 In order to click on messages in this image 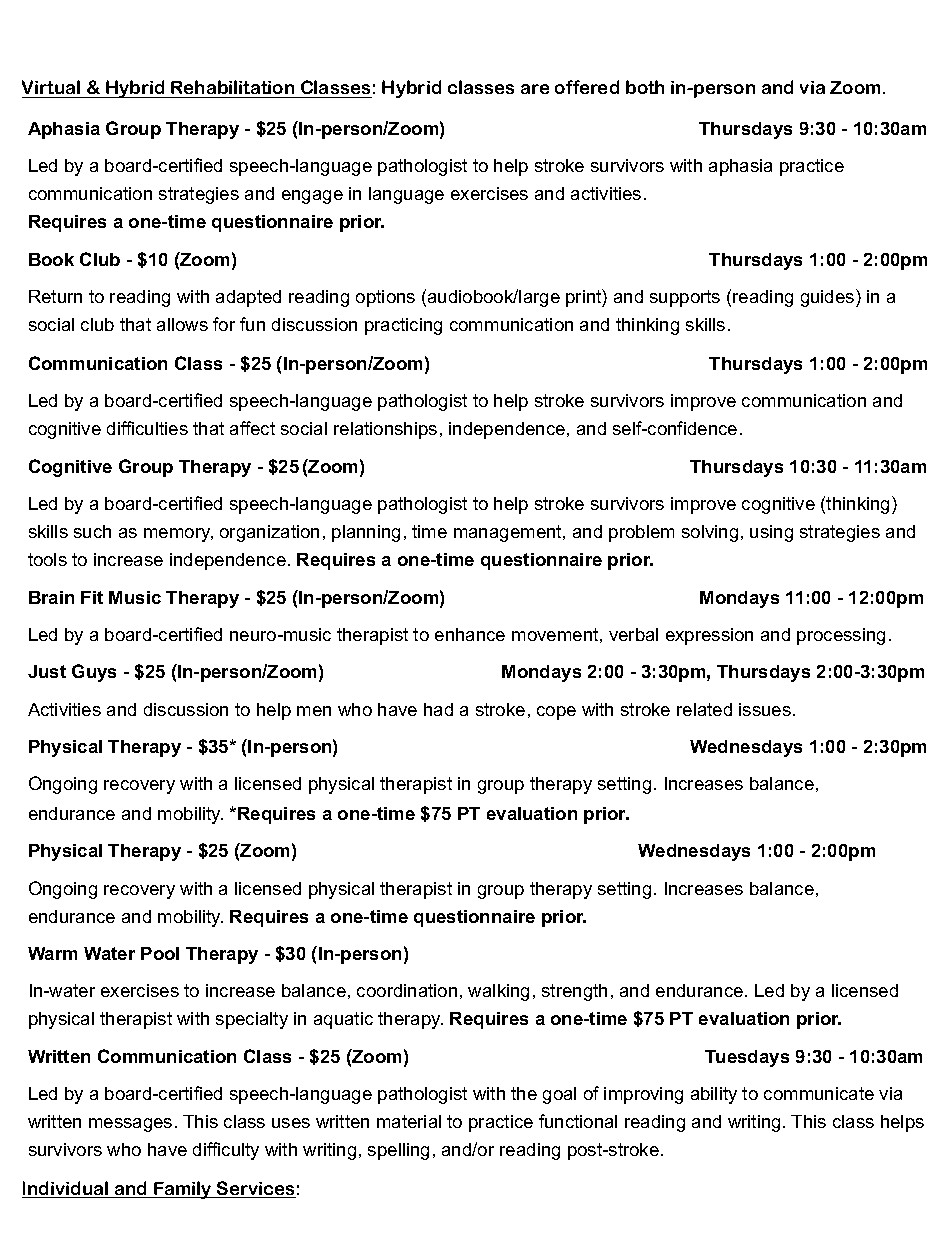, I will do `click(130, 1125)`.
